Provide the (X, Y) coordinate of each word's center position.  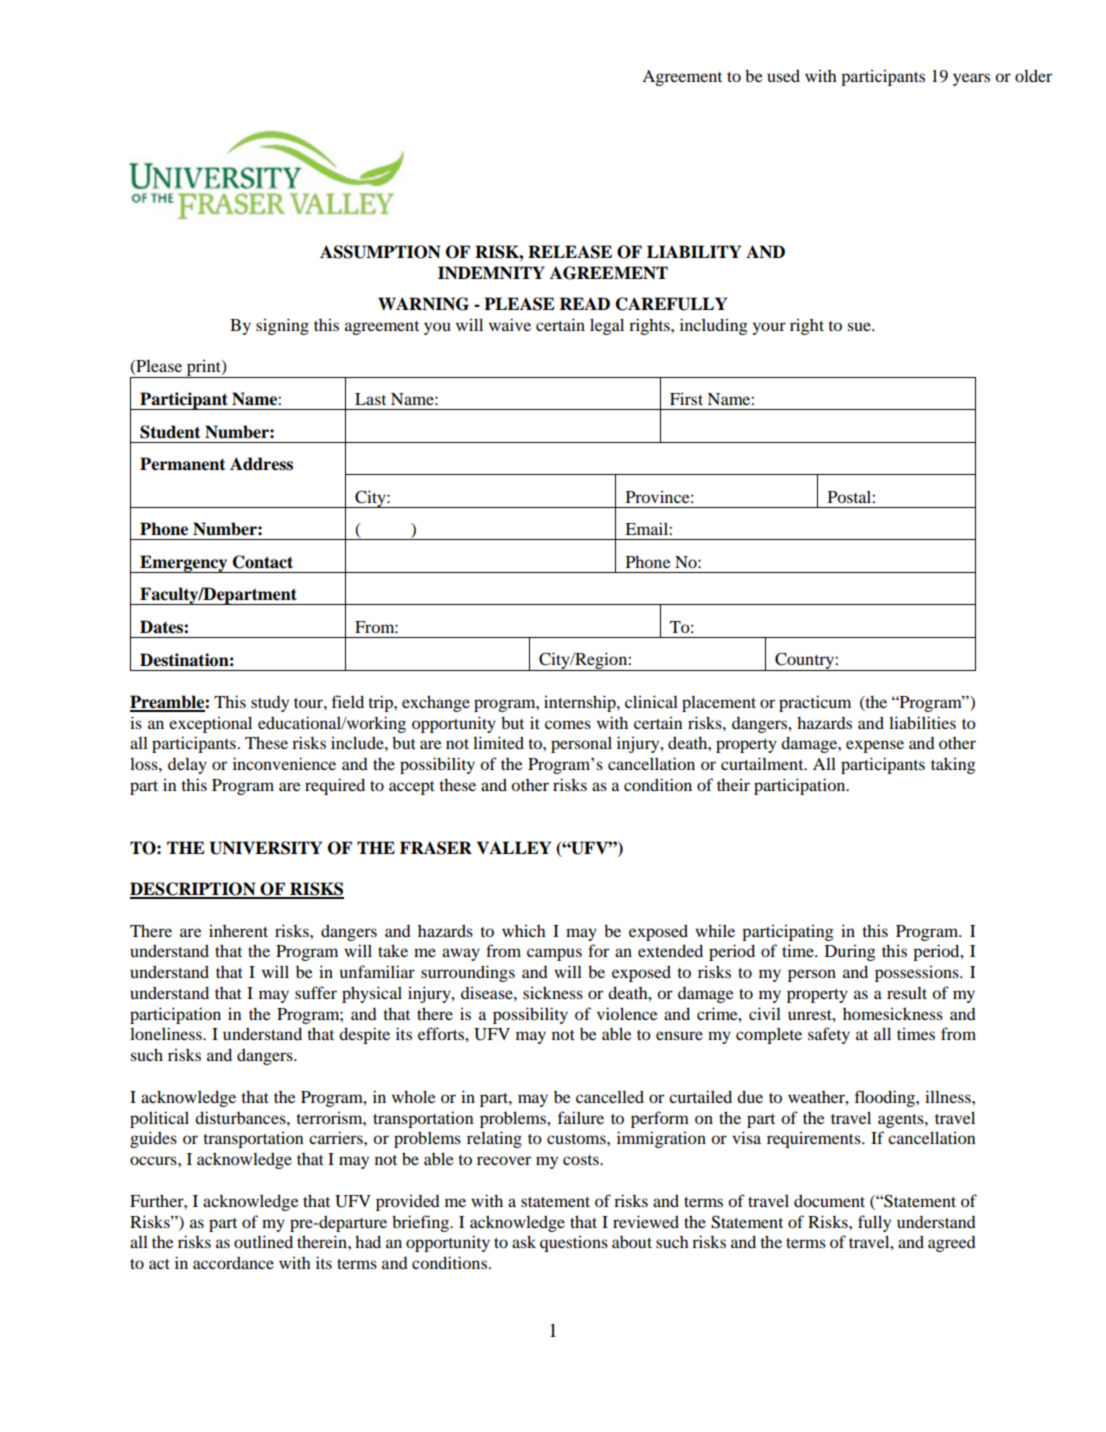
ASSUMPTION (380, 252)
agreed (952, 1244)
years (971, 79)
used (783, 75)
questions (574, 1244)
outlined (263, 1241)
